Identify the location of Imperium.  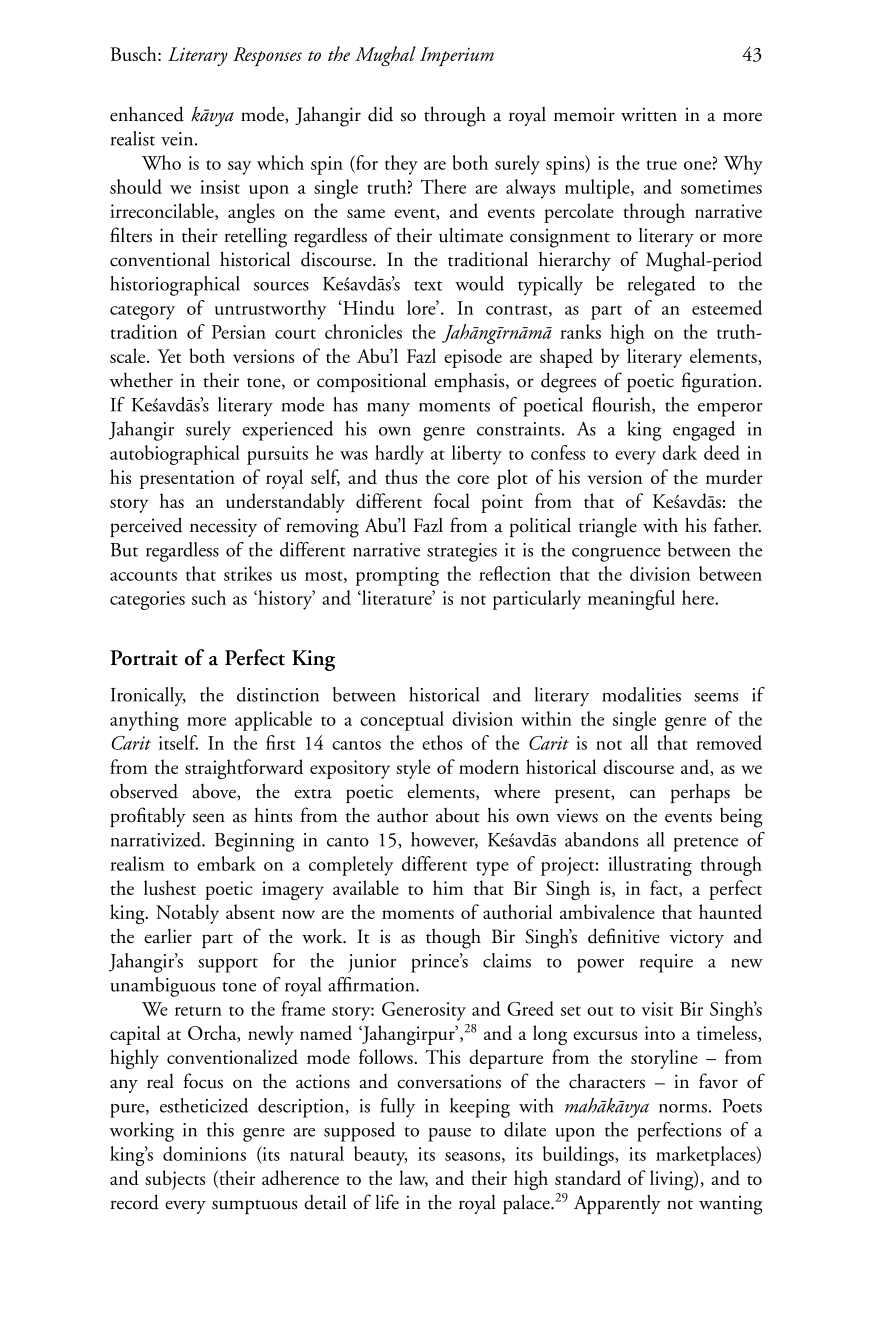
(457, 56).
